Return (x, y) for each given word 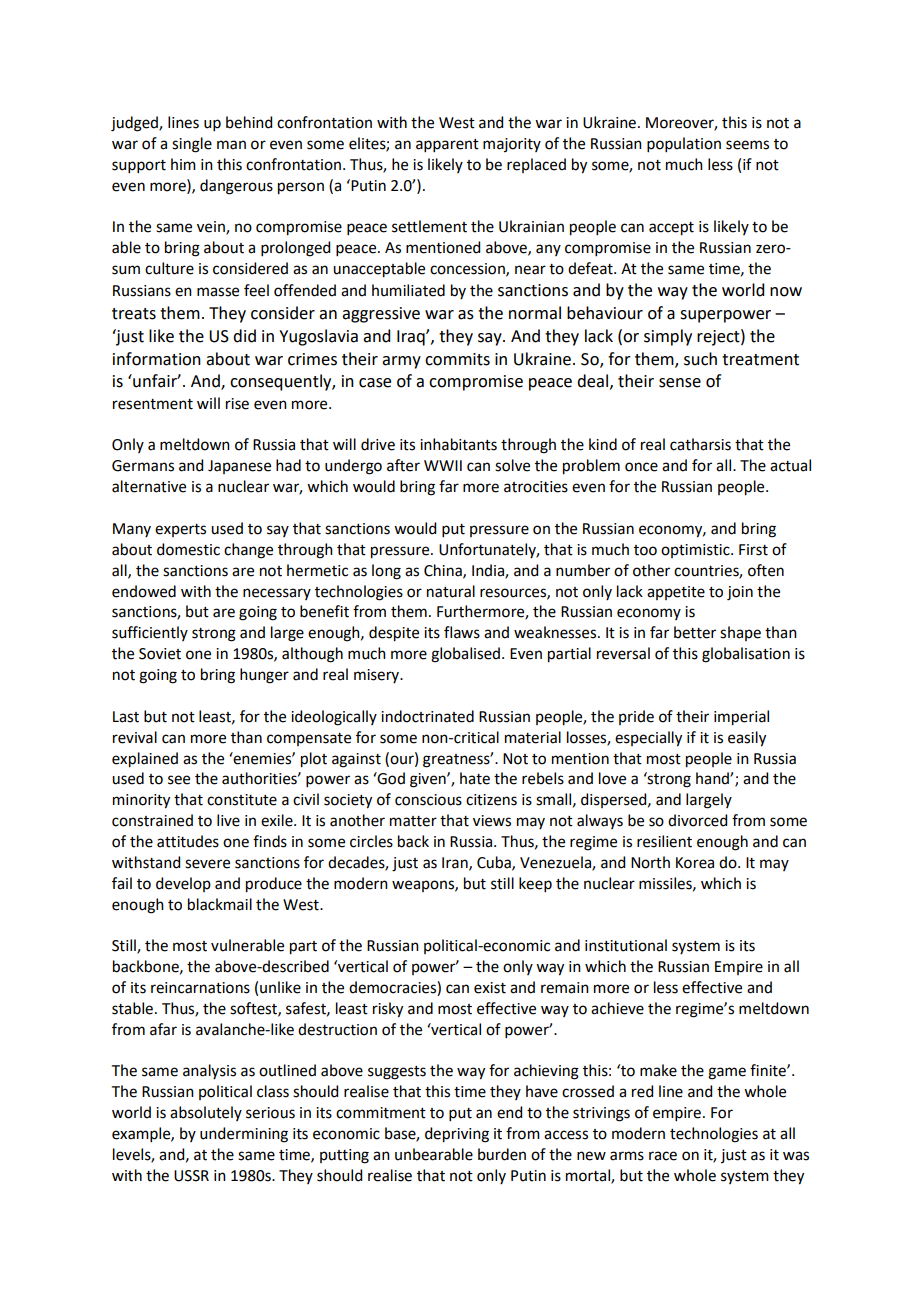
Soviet (160, 654)
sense (680, 383)
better (695, 632)
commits (457, 359)
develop (183, 884)
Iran (456, 863)
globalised (465, 655)
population (684, 144)
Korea (695, 863)
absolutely (206, 1113)
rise (237, 404)
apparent (447, 145)
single (192, 145)
